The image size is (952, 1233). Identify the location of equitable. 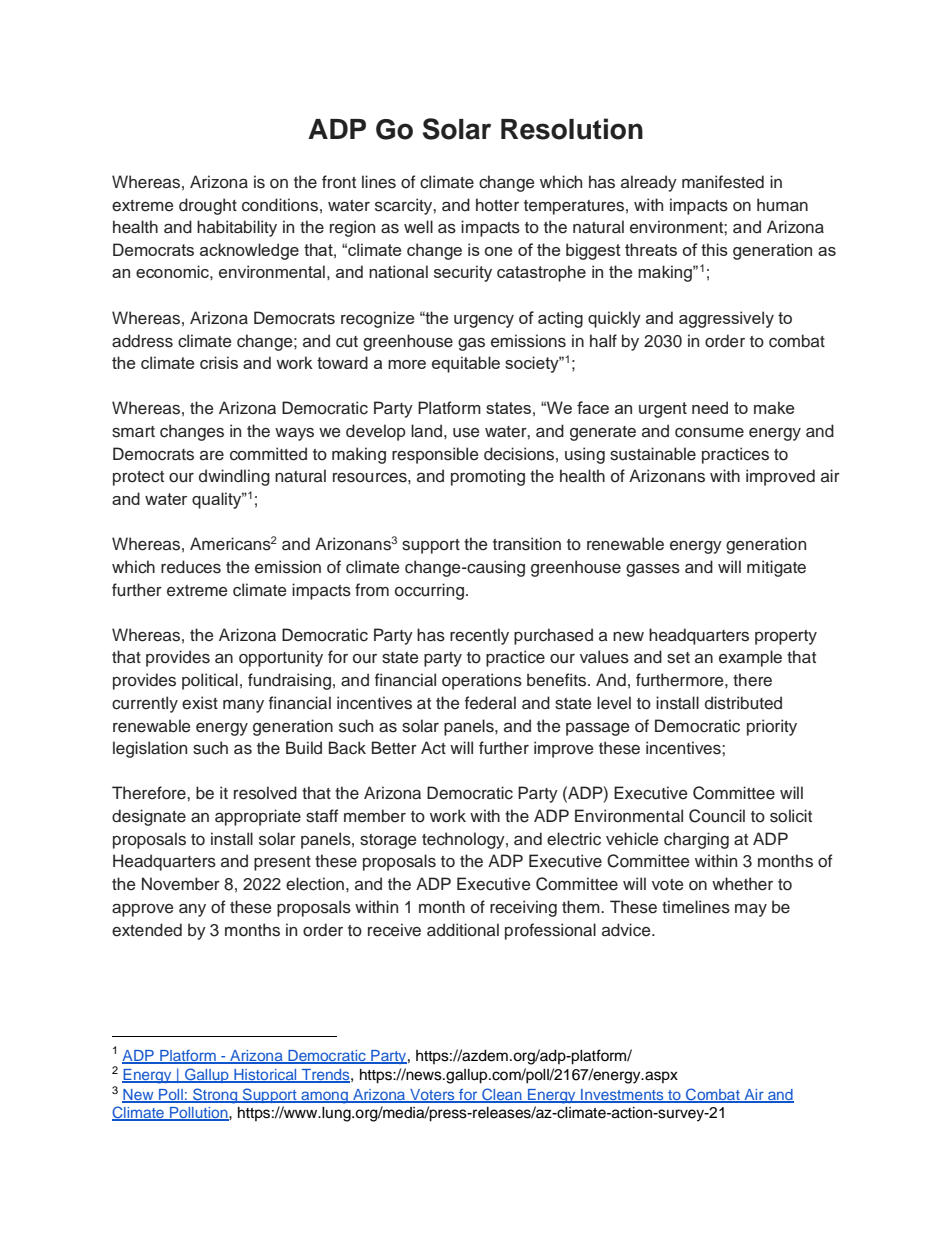
(466, 364).
